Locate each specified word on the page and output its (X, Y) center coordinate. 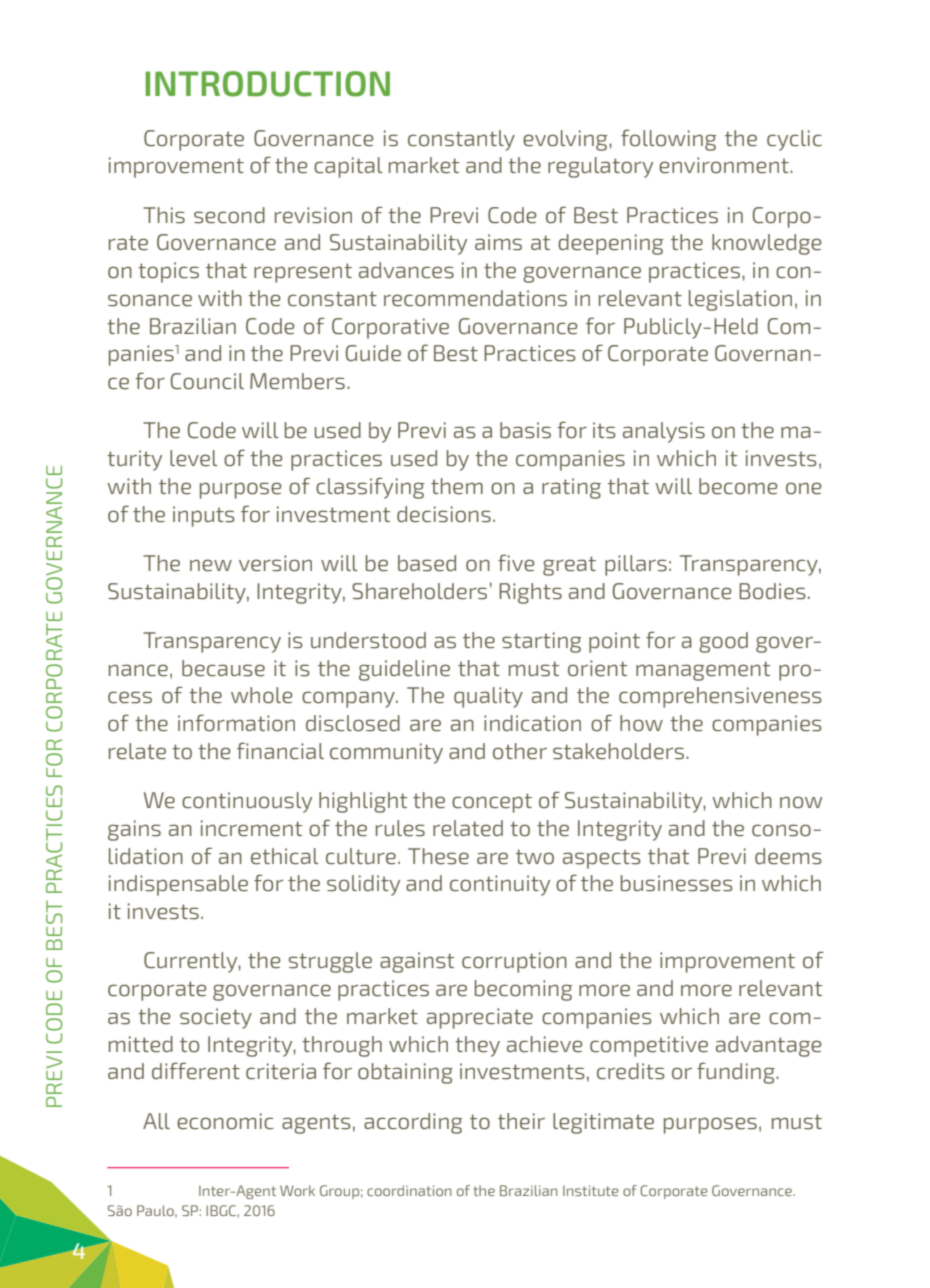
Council (207, 381)
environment (725, 165)
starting (542, 642)
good (723, 642)
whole (261, 695)
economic (225, 1121)
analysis (664, 432)
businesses (677, 883)
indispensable (178, 885)
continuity (500, 885)
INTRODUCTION (267, 84)
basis (525, 430)
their (521, 1121)
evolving (566, 140)
